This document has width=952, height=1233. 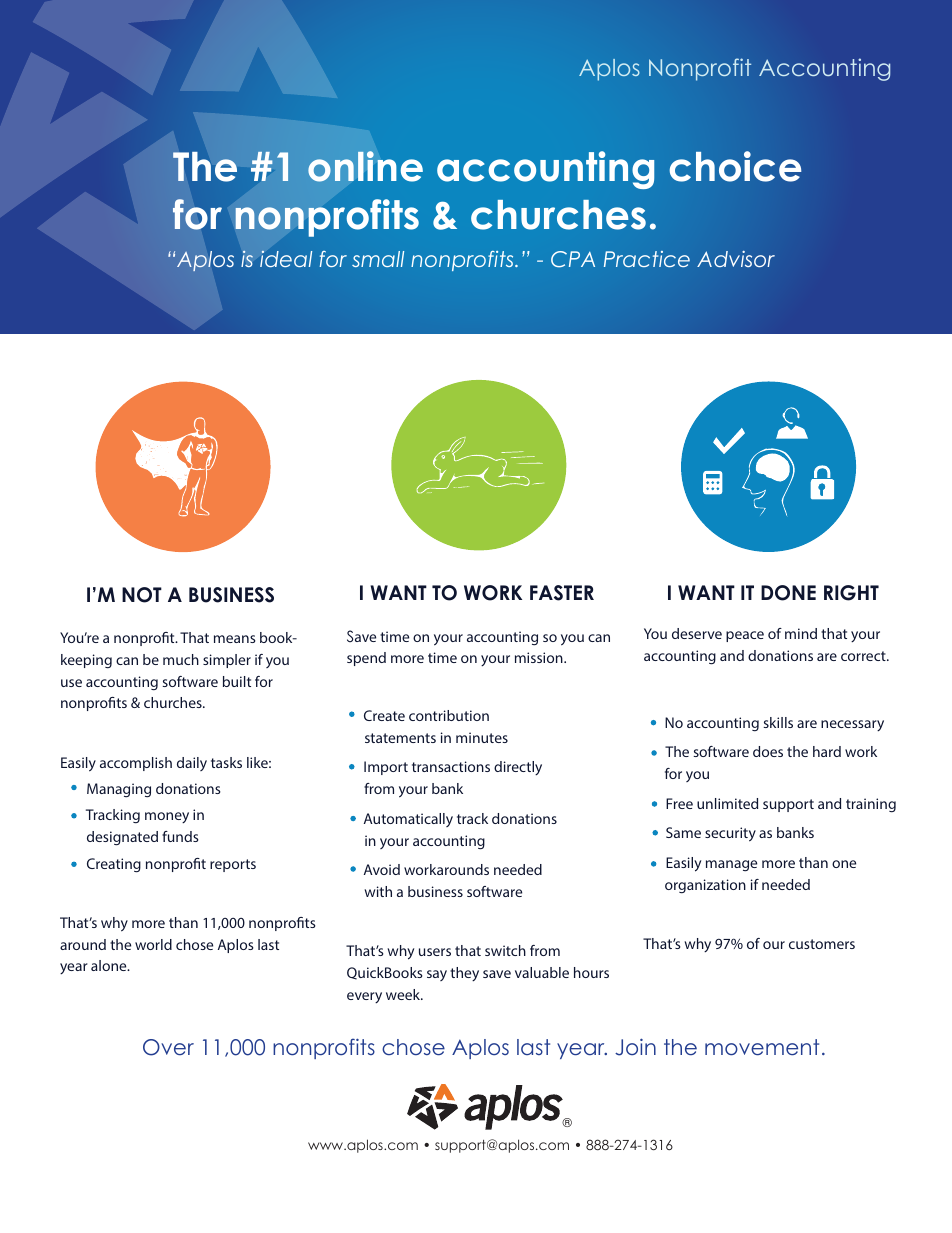 I want to click on Over, so click(x=168, y=1047).
